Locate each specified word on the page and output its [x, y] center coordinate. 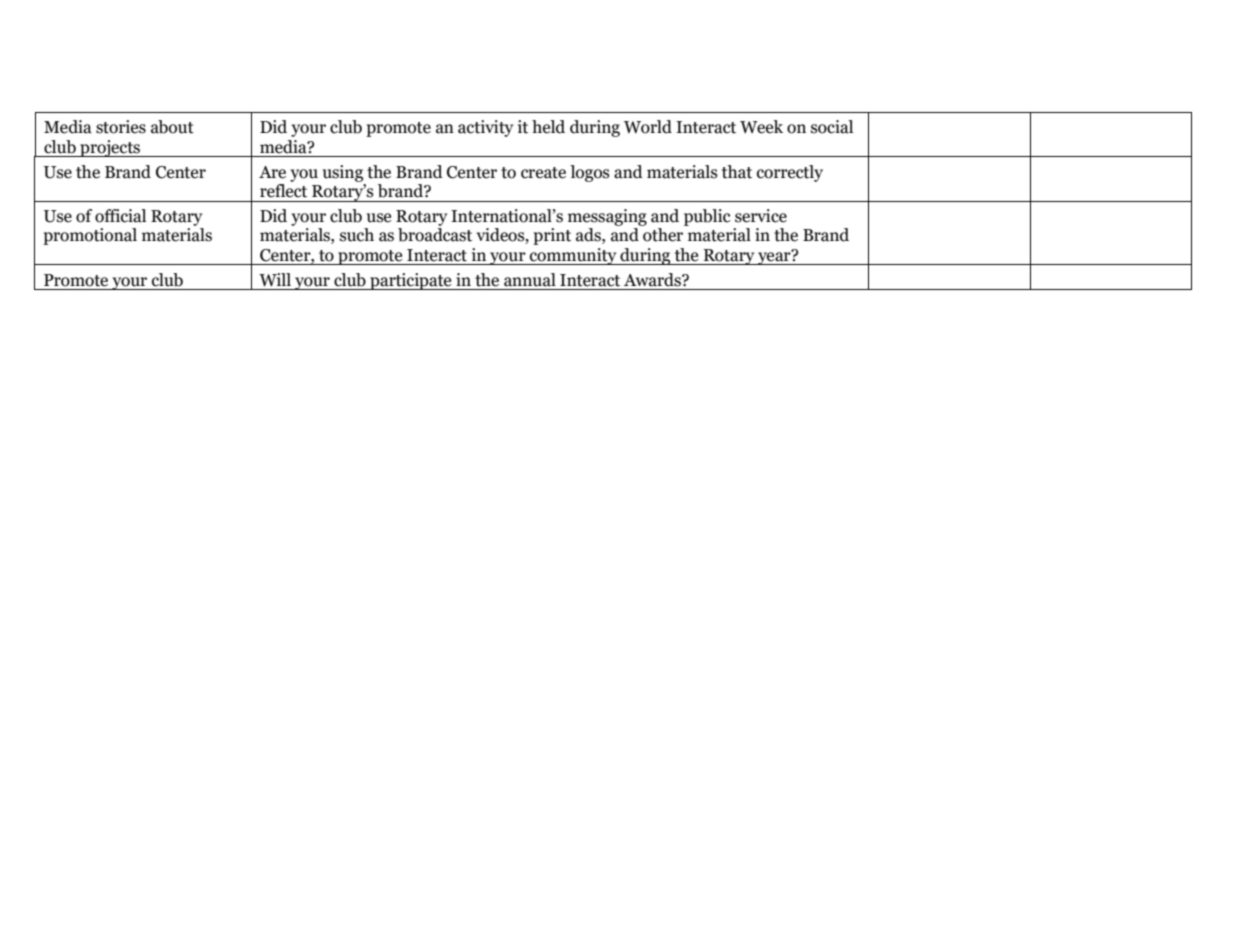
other [663, 235]
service [761, 216]
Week [761, 127]
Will [275, 280]
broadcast [435, 235]
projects [110, 148]
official [120, 216]
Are [272, 172]
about [172, 127]
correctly [790, 173]
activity [485, 128]
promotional [90, 236]
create [543, 173]
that [737, 172]
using [343, 173]
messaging [607, 217]
